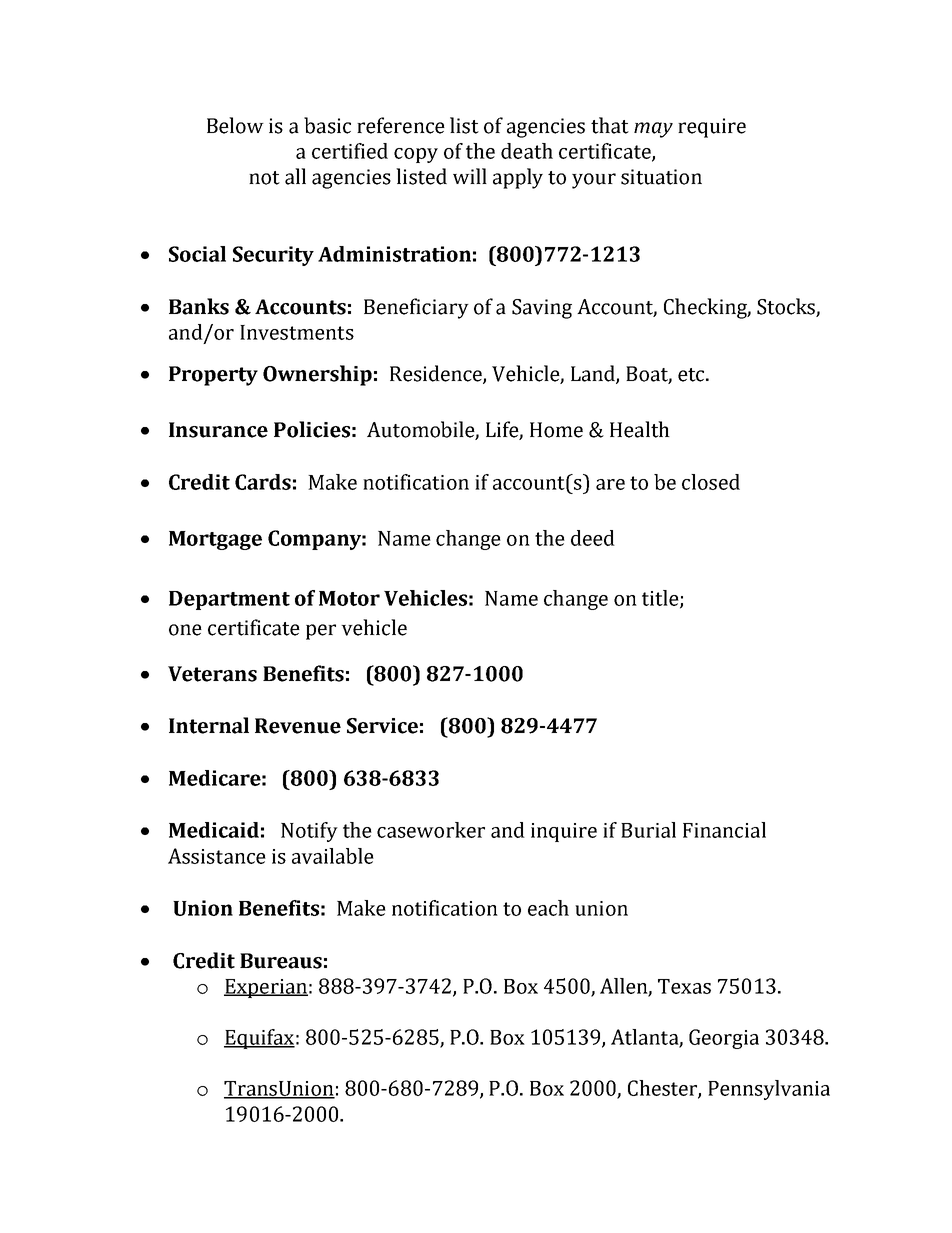 The height and width of the page is (1233, 952). I want to click on each, so click(548, 908).
